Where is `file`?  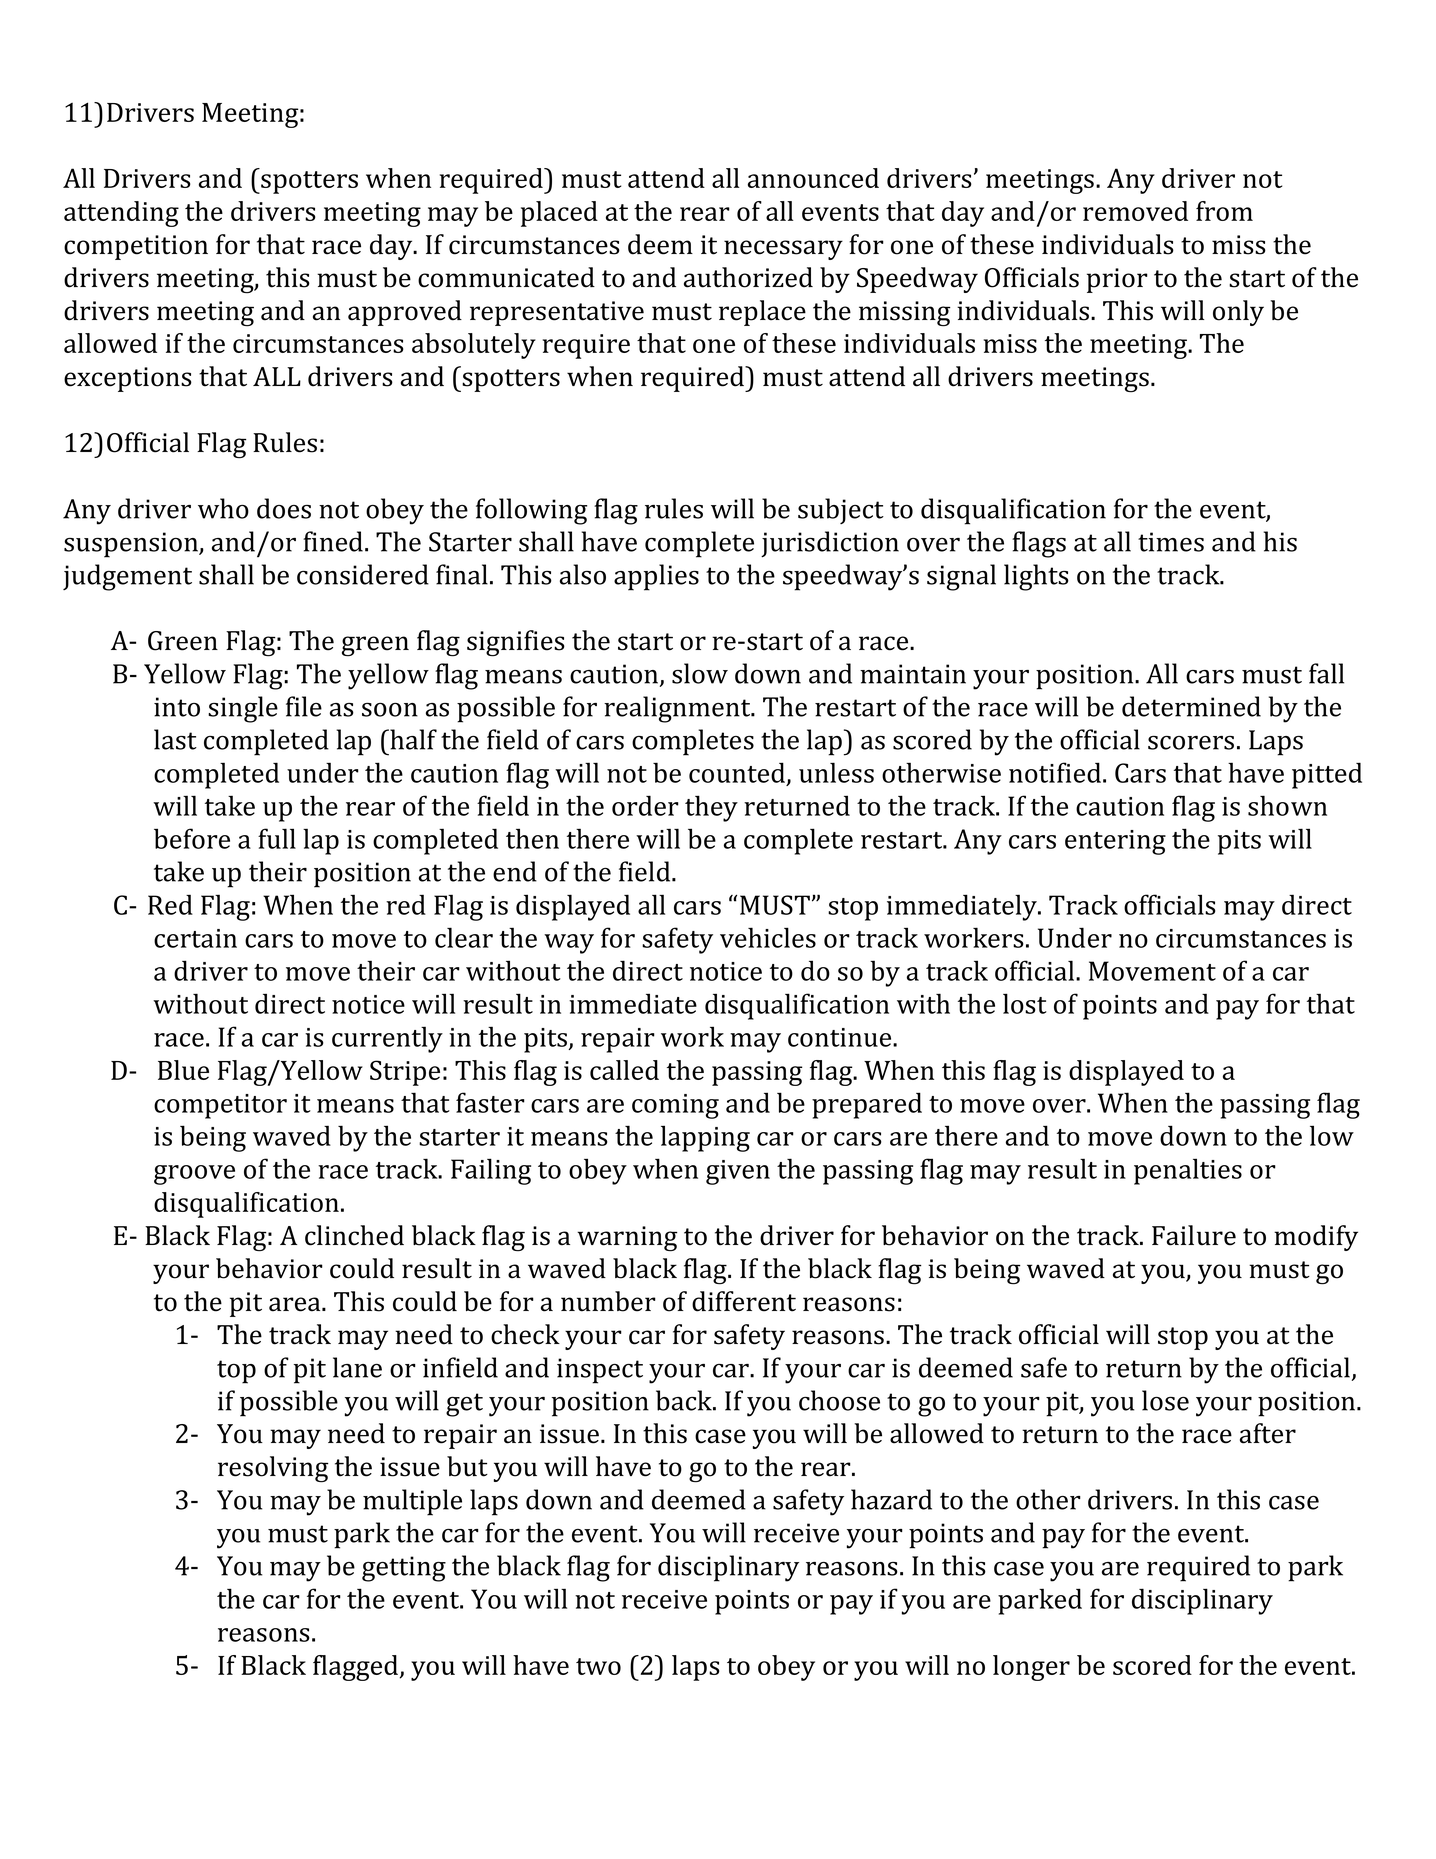
file is located at coordinates (304, 706).
